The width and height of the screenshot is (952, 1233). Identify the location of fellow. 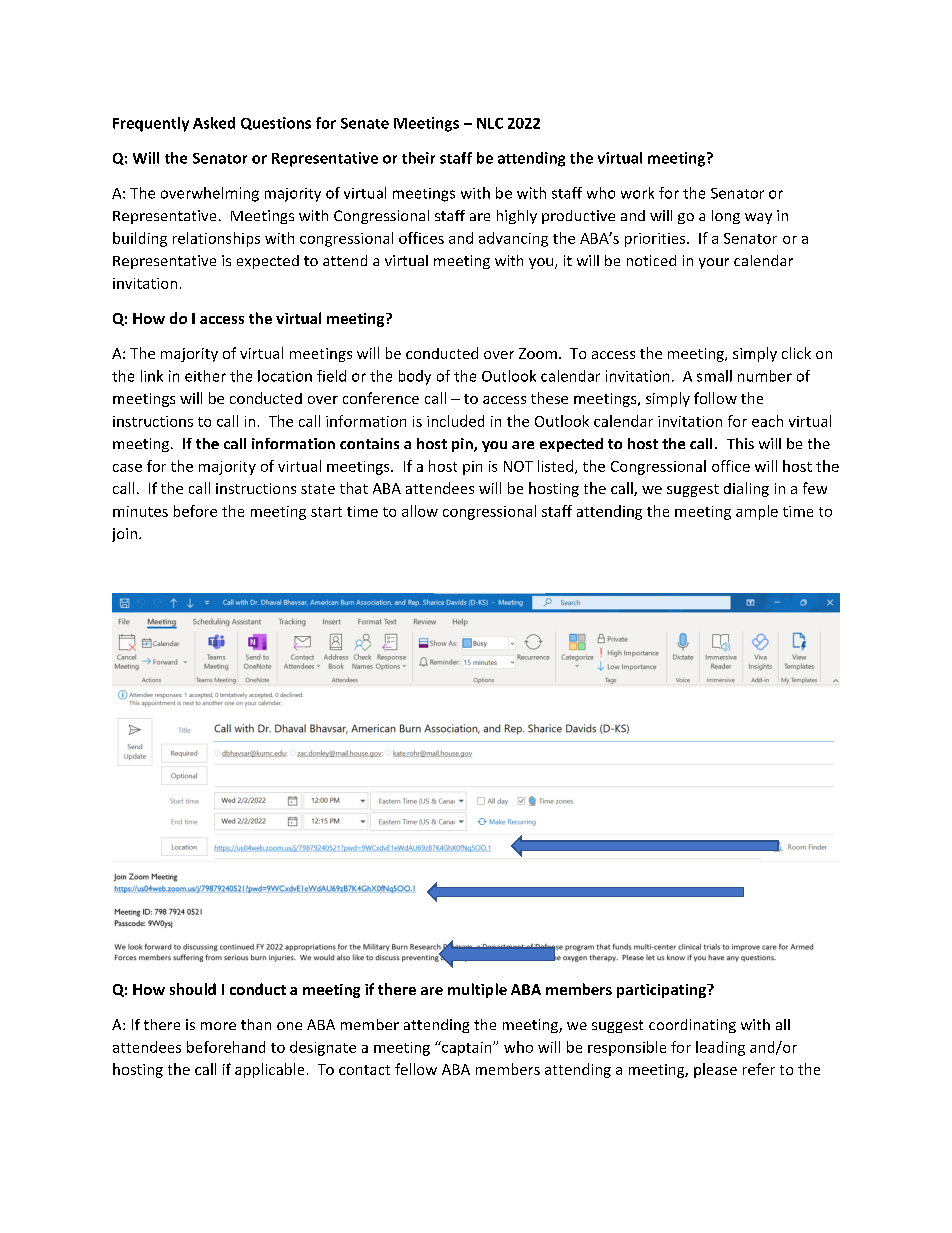
(416, 1069).
